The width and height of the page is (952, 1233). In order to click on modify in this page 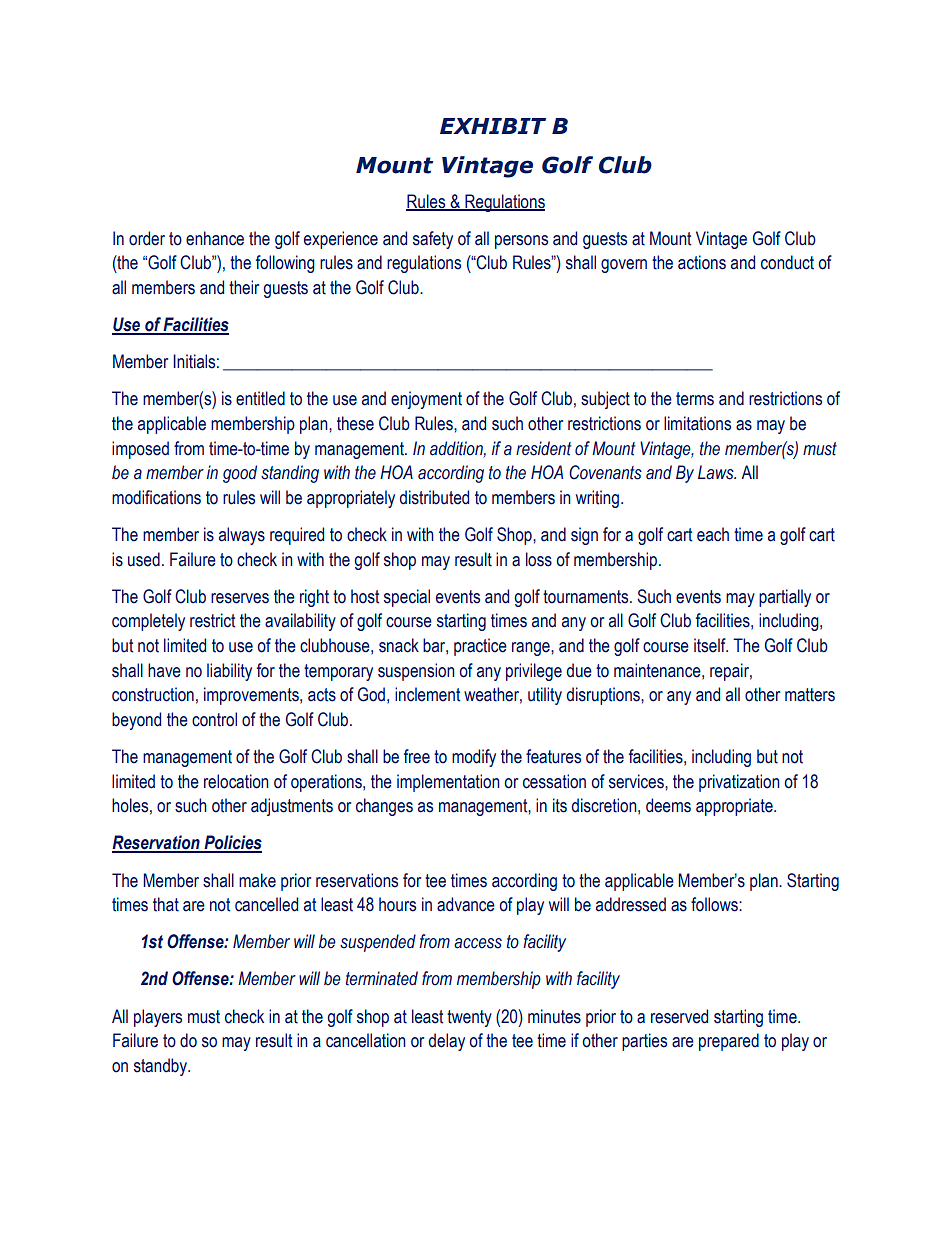, I will do `click(474, 758)`.
